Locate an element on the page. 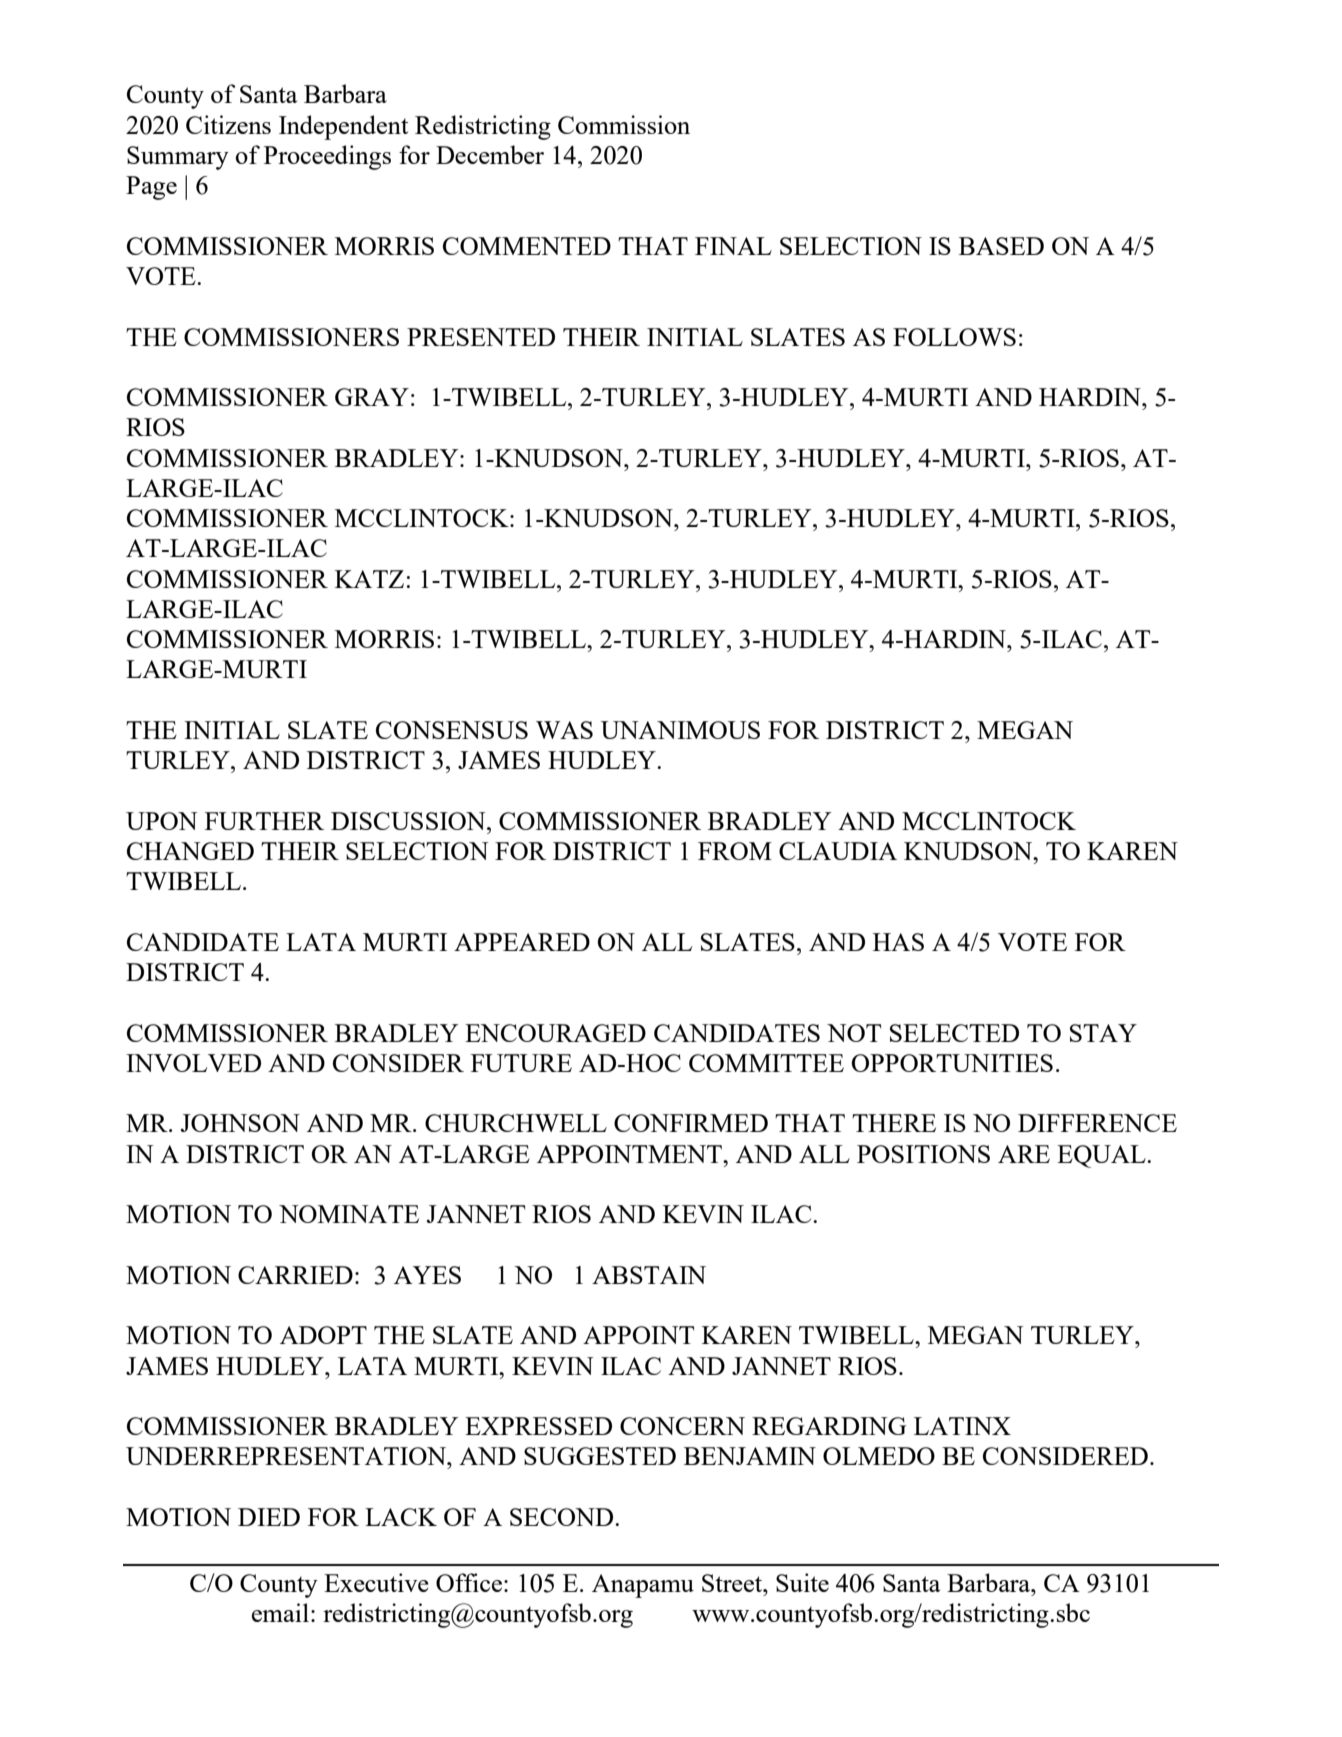 This page has width=1342, height=1737. OPPORTUNITIES is located at coordinates (952, 1063).
